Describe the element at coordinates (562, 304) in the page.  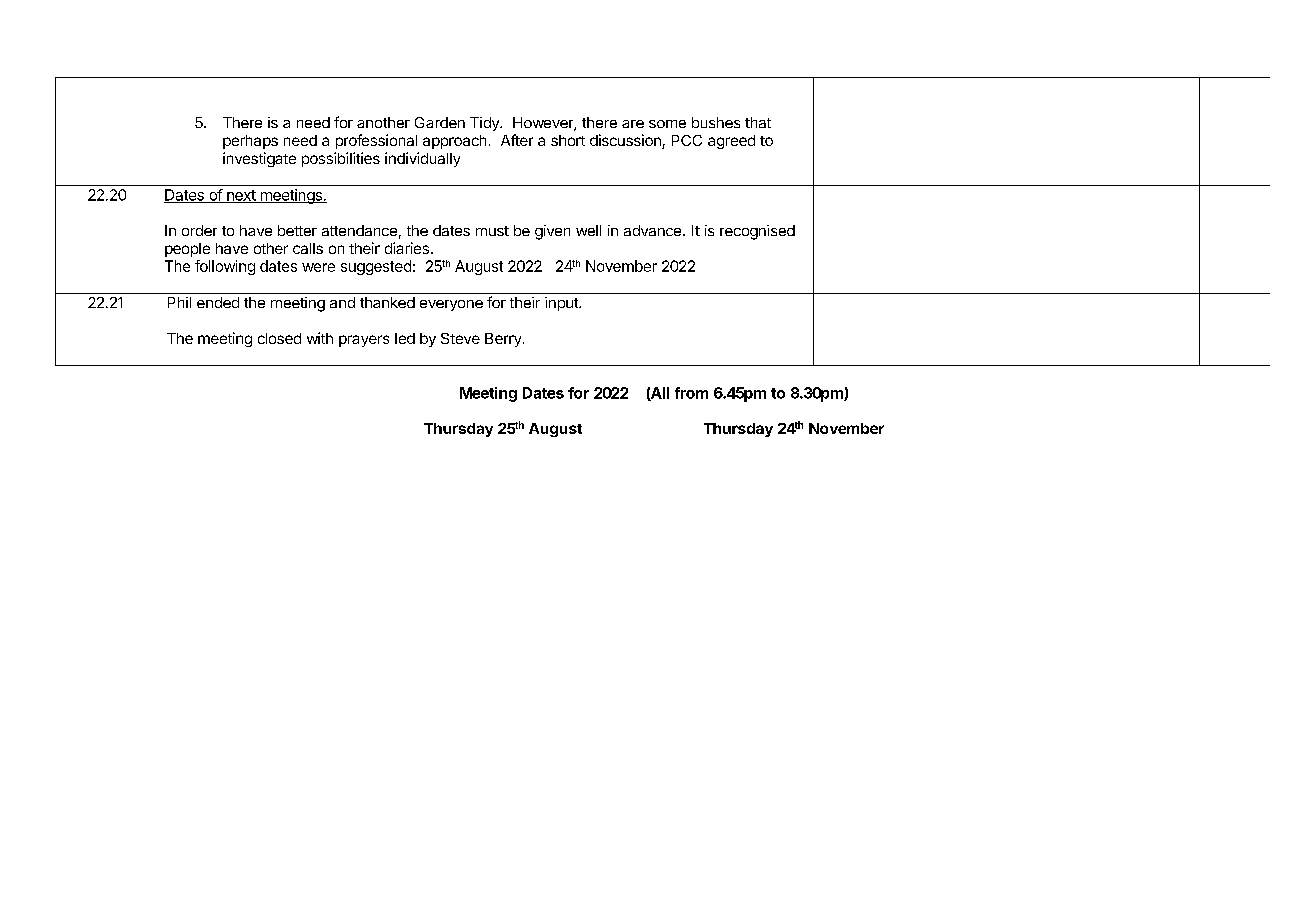
I see `input` at that location.
